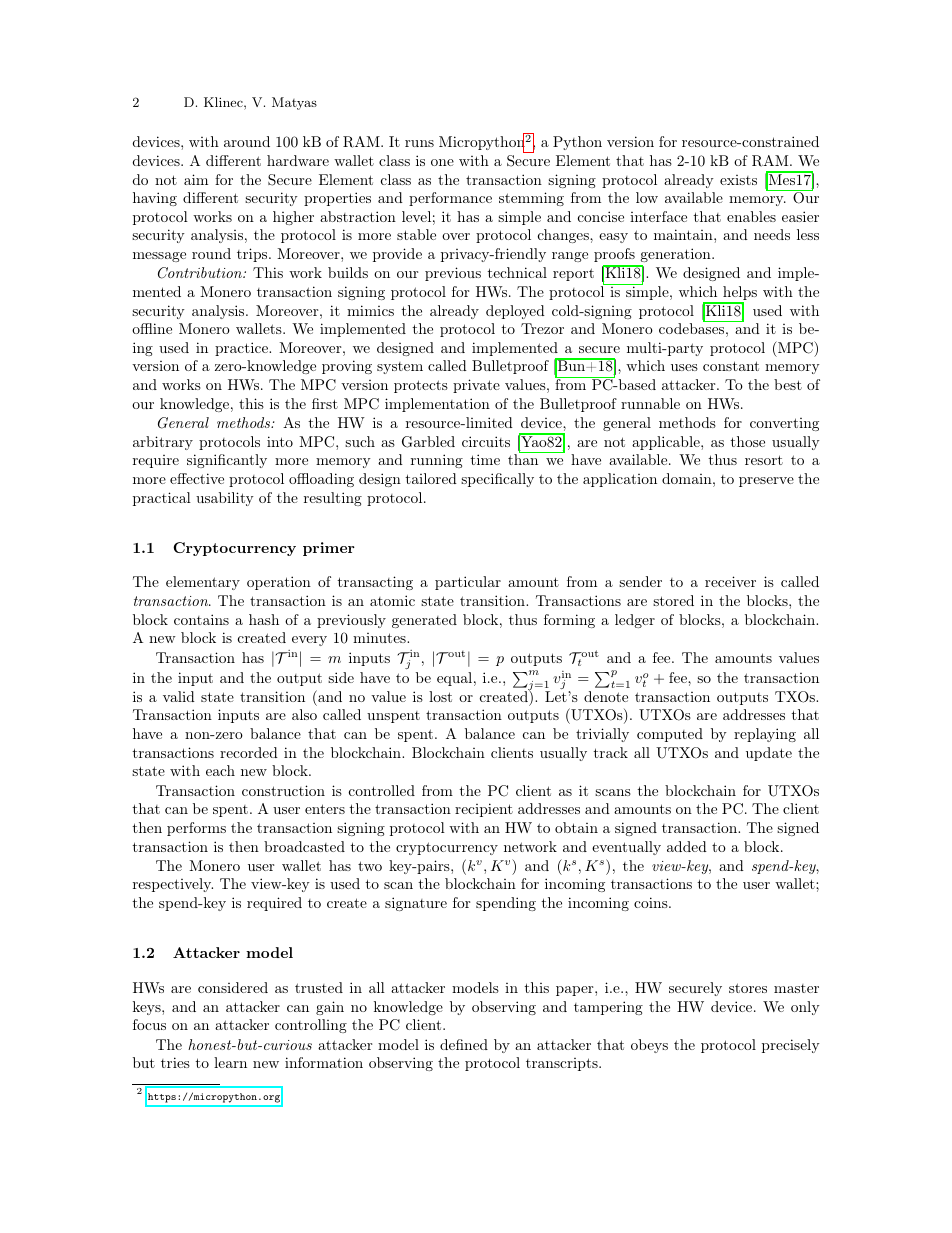 This image has height=1233, width=952. I want to click on equal, so click(454, 679).
